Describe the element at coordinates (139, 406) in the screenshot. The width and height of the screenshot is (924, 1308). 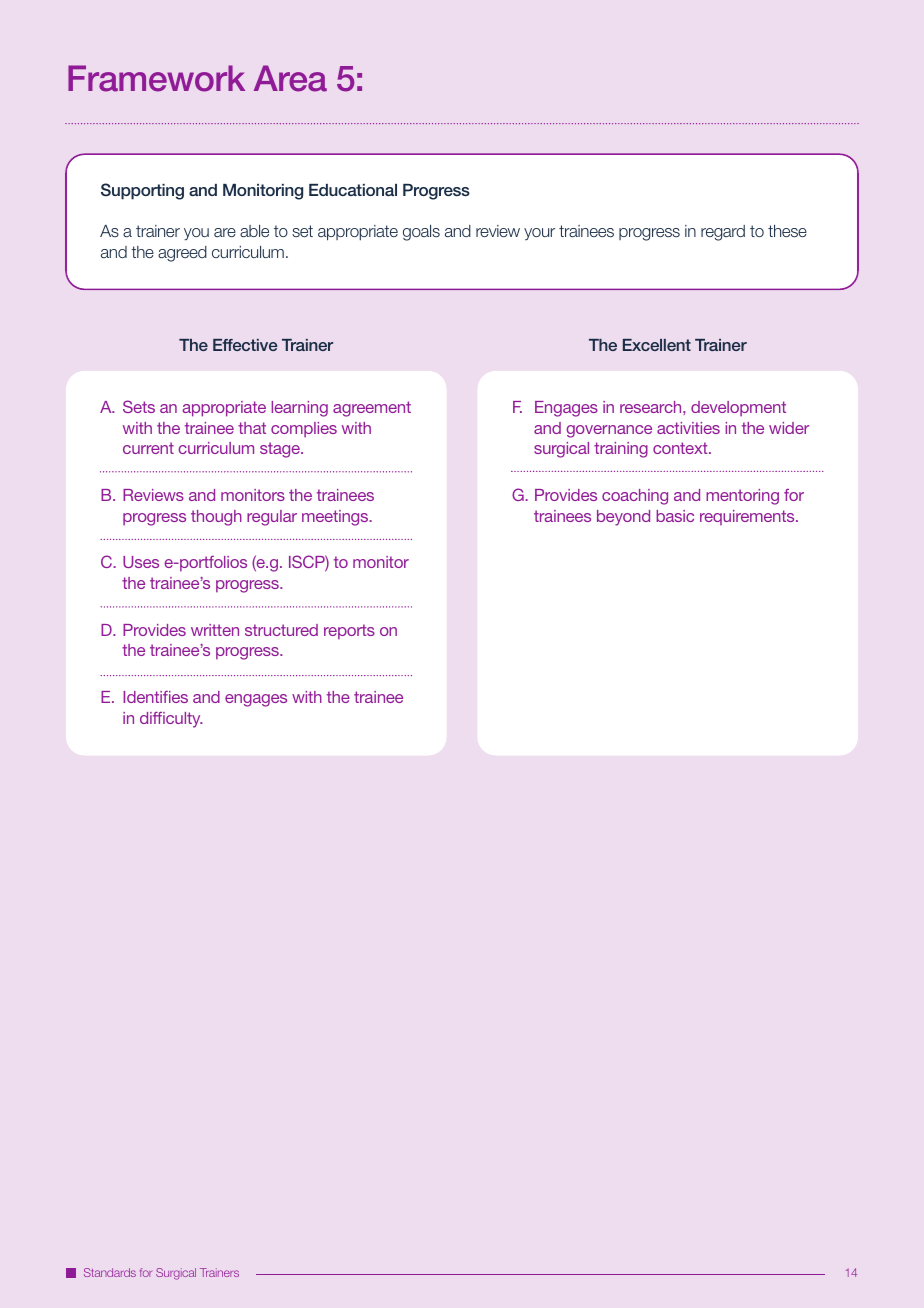
I see `Sets` at that location.
